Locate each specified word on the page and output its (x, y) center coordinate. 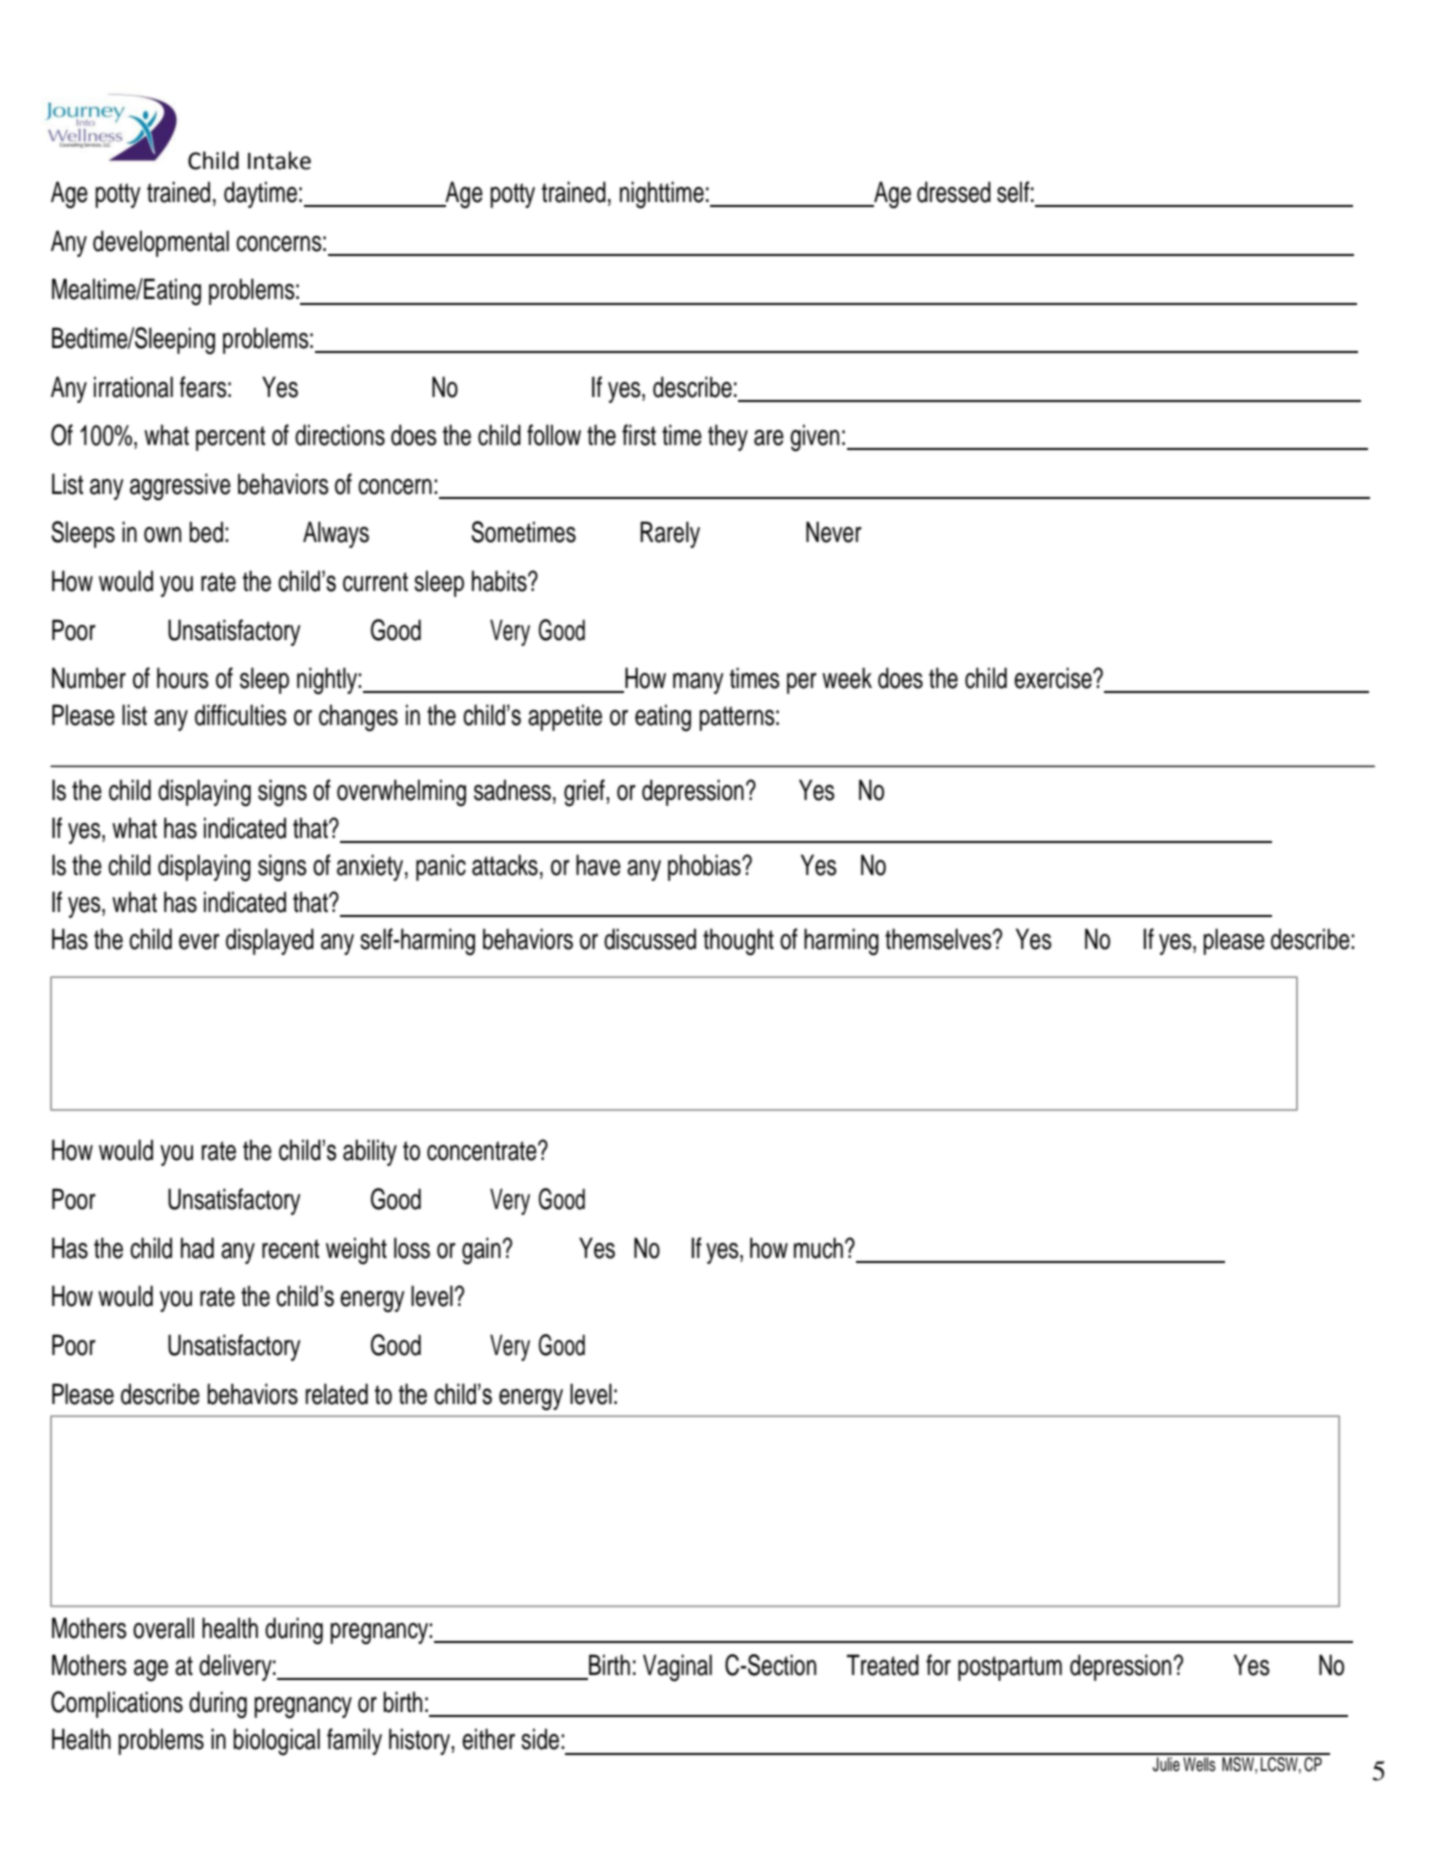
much (818, 1248)
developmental (161, 243)
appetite (565, 717)
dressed (954, 192)
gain (482, 1250)
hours (183, 678)
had (197, 1248)
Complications (117, 1704)
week (847, 678)
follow (554, 435)
